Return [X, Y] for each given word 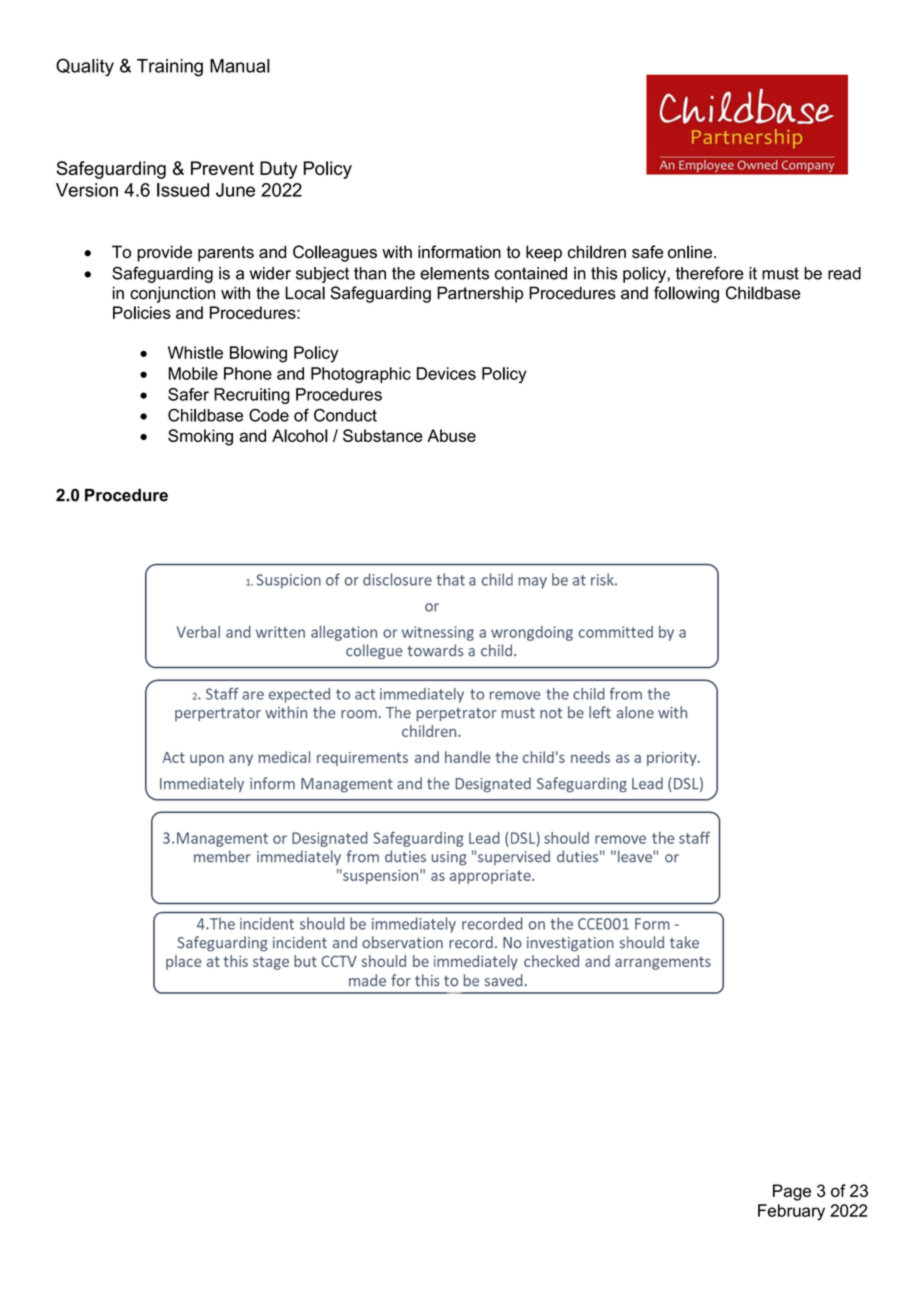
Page [792, 1192]
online [690, 252]
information [459, 252]
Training [170, 68]
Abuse [451, 435]
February [791, 1212]
